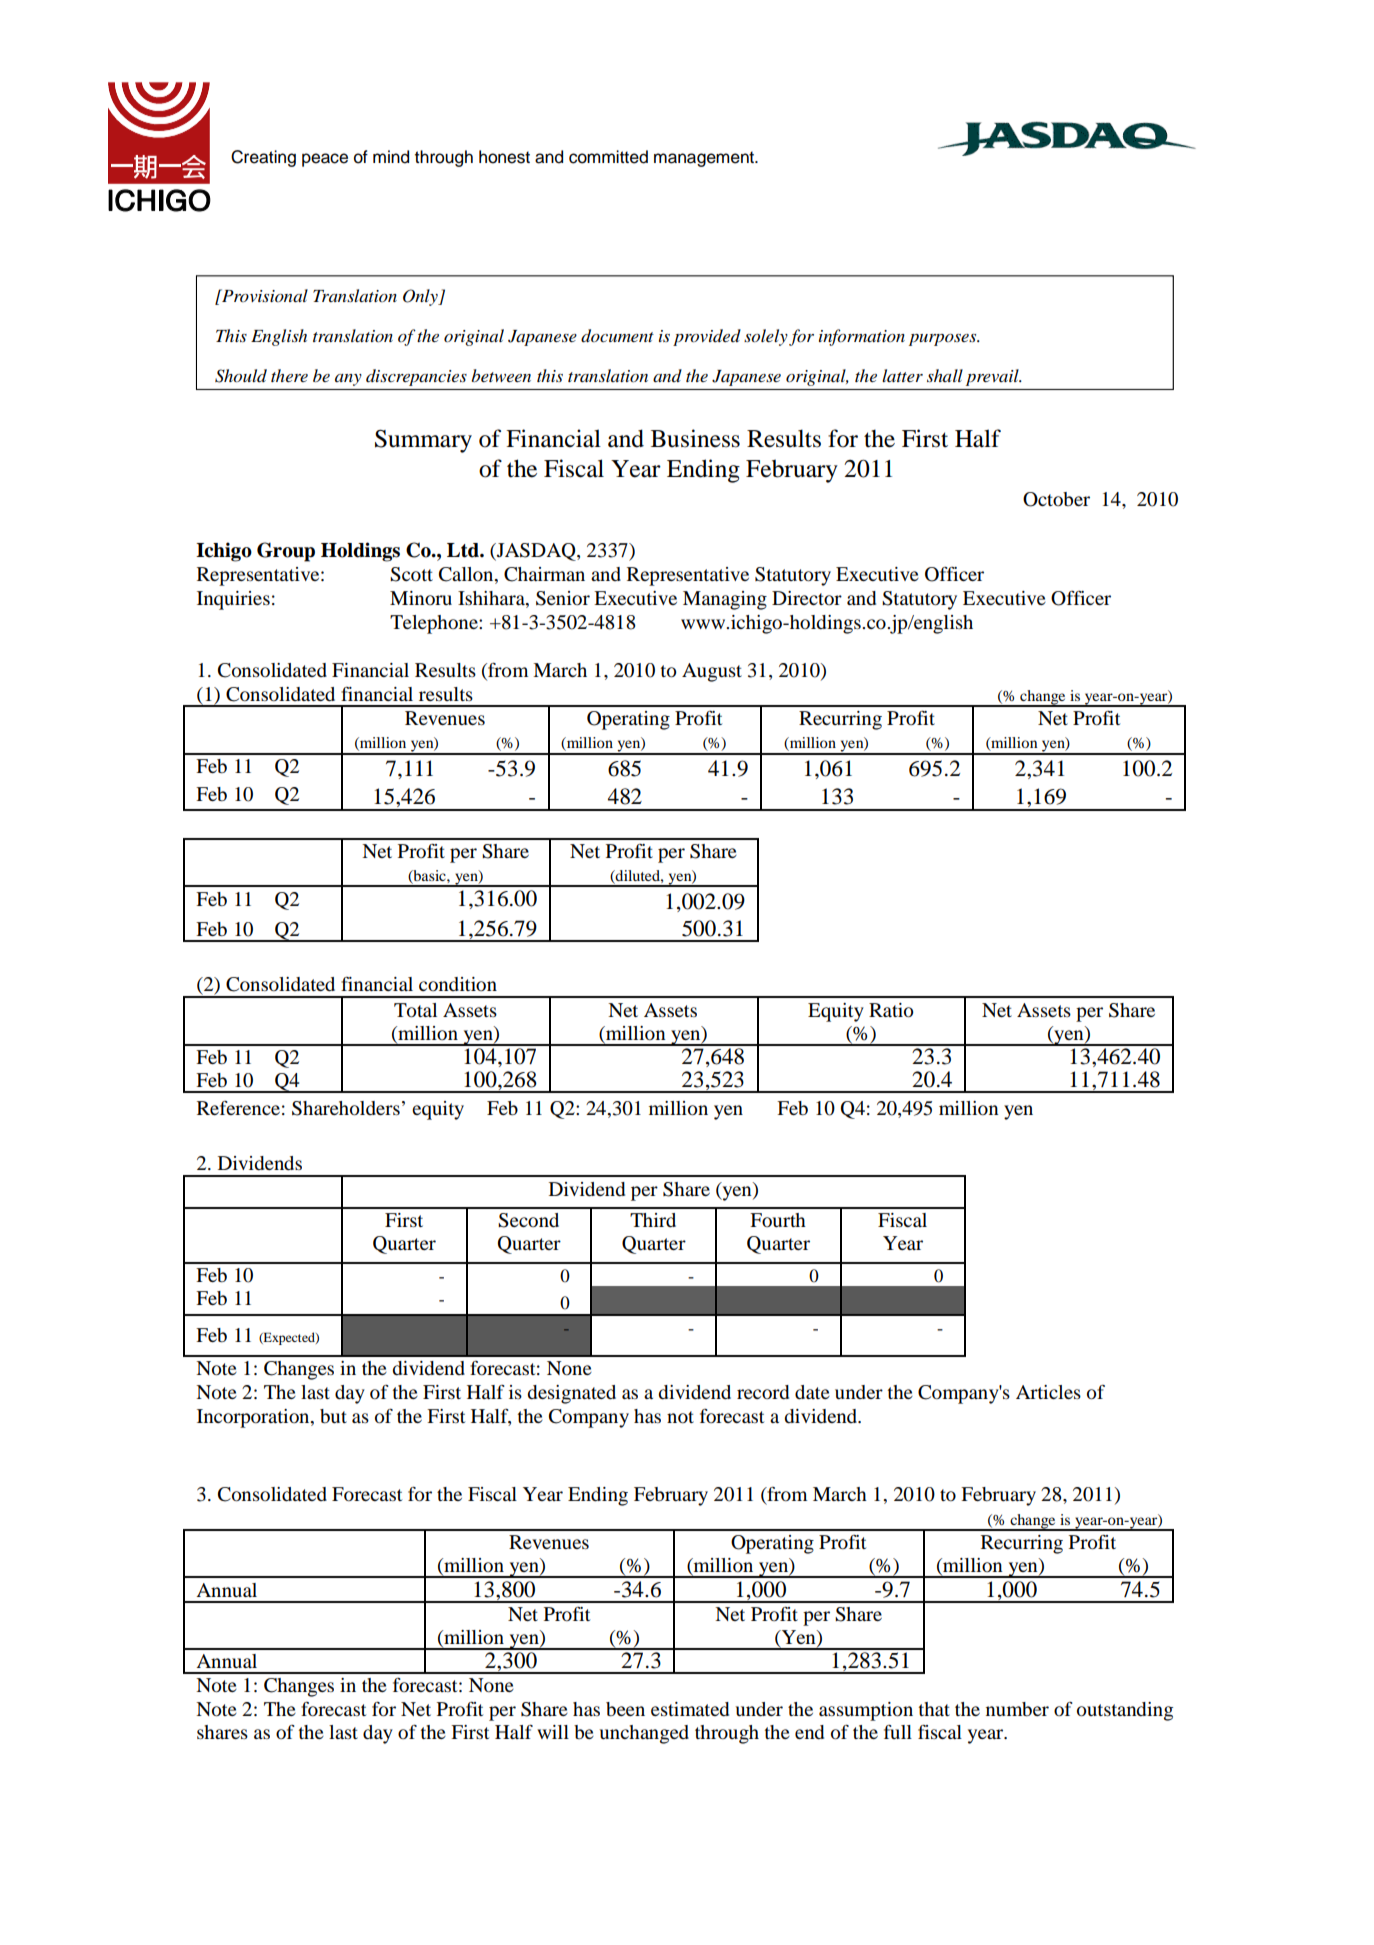 Image resolution: width=1374 pixels, height=1945 pixels. Describe the element at coordinates (712, 672) in the screenshot. I see `August` at that location.
